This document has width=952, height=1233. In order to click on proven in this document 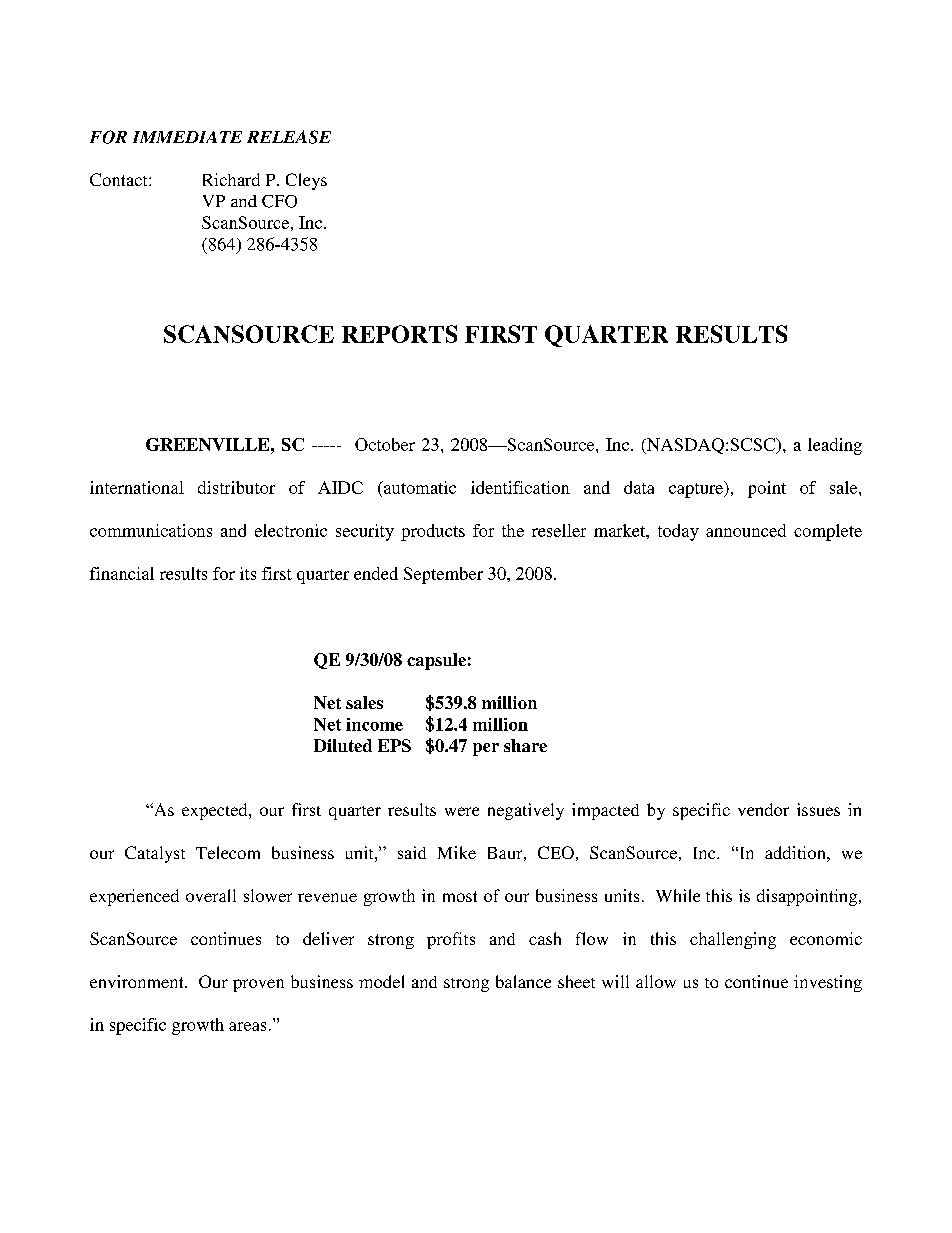, I will do `click(258, 985)`.
